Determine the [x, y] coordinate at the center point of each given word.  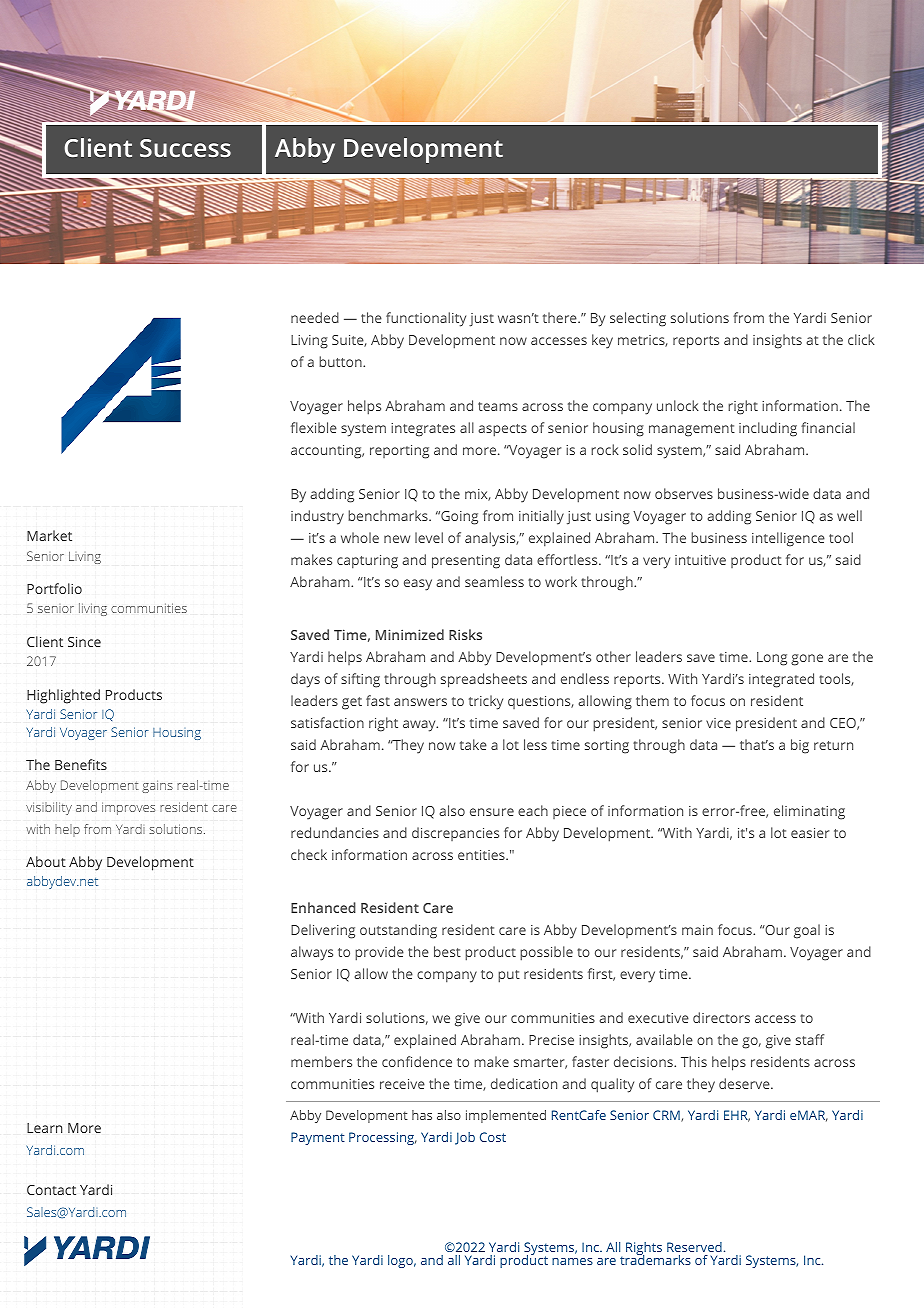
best [447, 951]
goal [807, 931]
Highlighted [63, 696]
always [312, 953]
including [768, 429]
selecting [638, 319]
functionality [426, 319]
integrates [423, 430]
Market [49, 535]
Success [185, 148]
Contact [51, 1190]
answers [420, 702]
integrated [781, 680]
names [572, 1261]
